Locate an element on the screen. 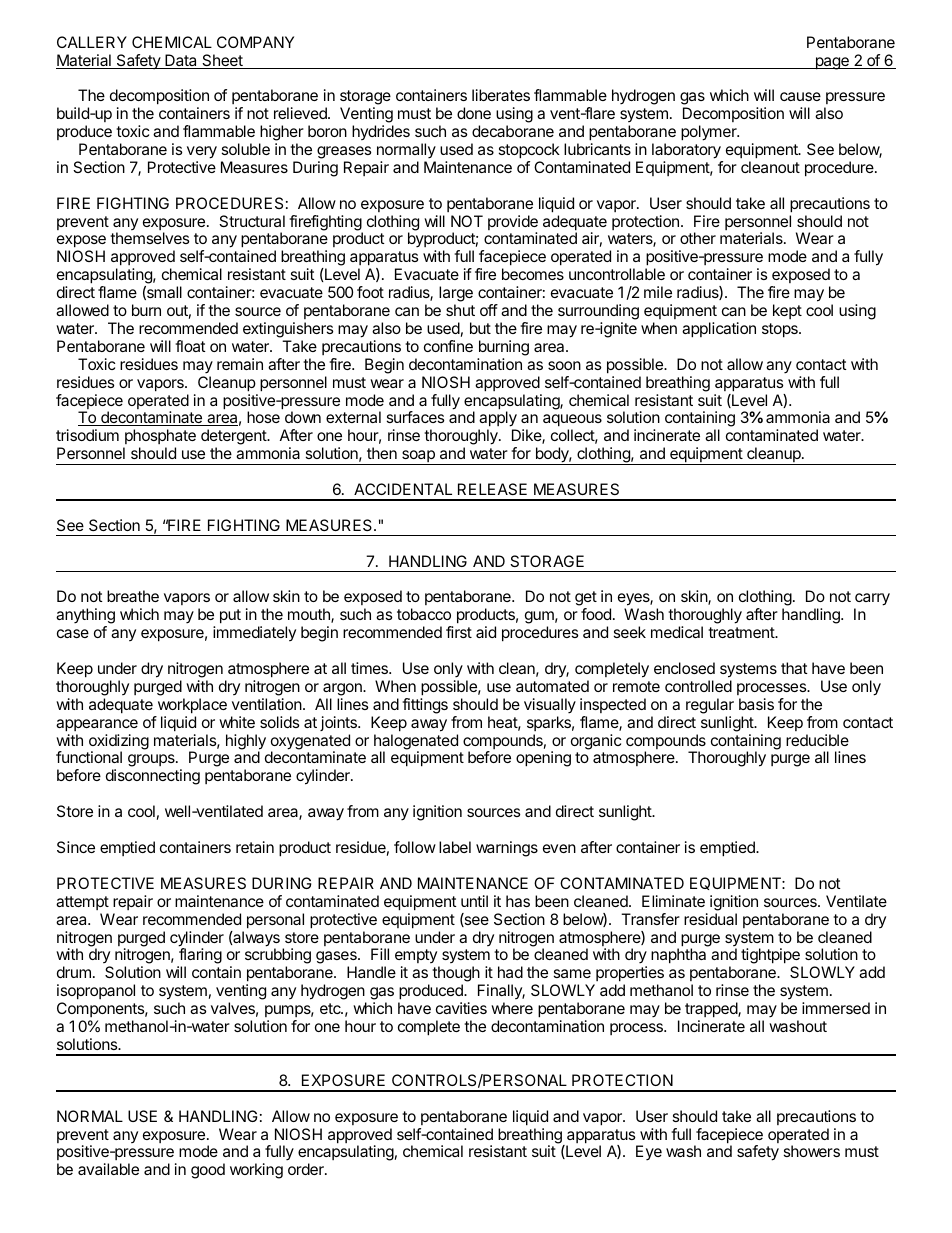 This screenshot has width=952, height=1233. opening is located at coordinates (543, 759).
